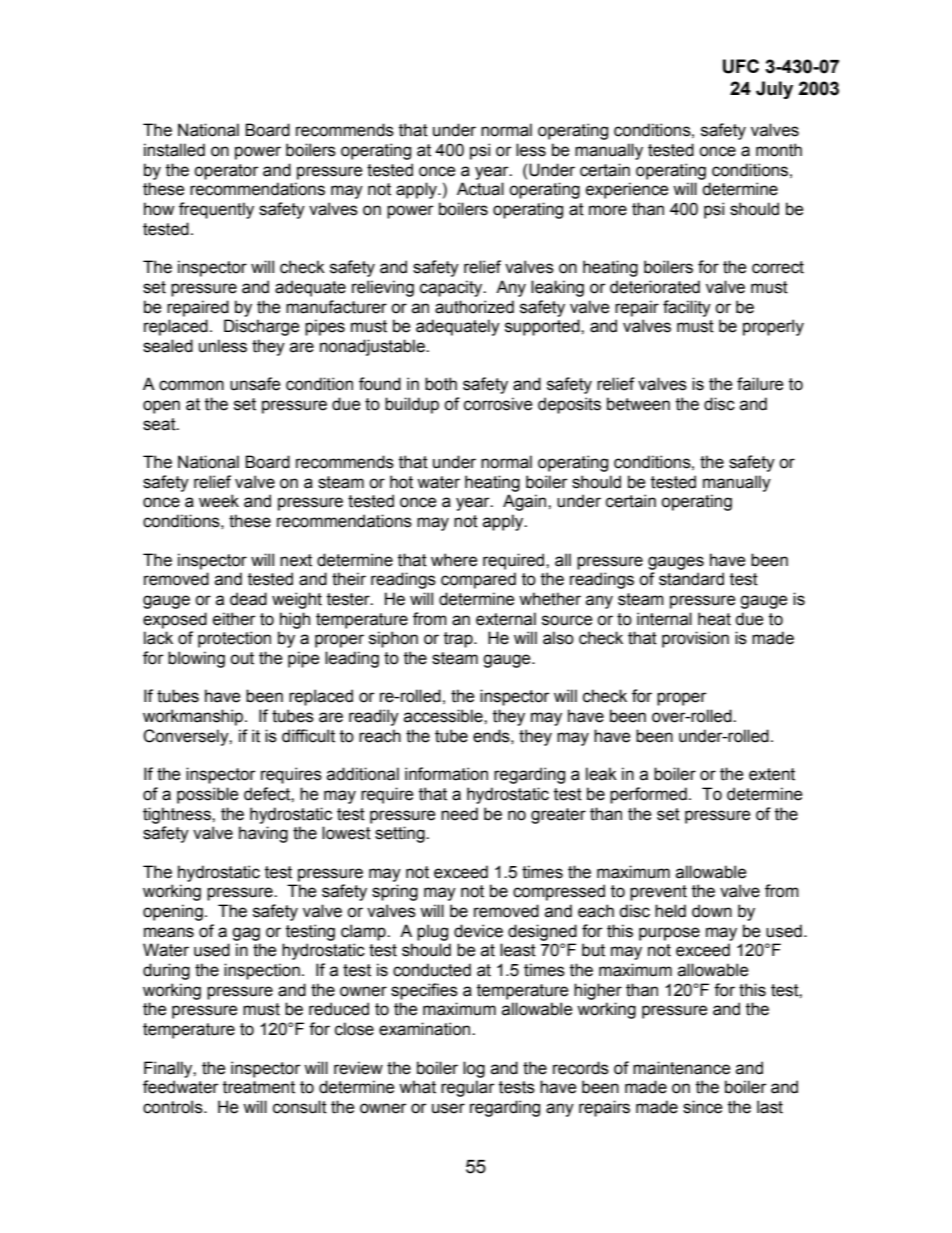 This document has width=952, height=1233. I want to click on out, so click(242, 658).
